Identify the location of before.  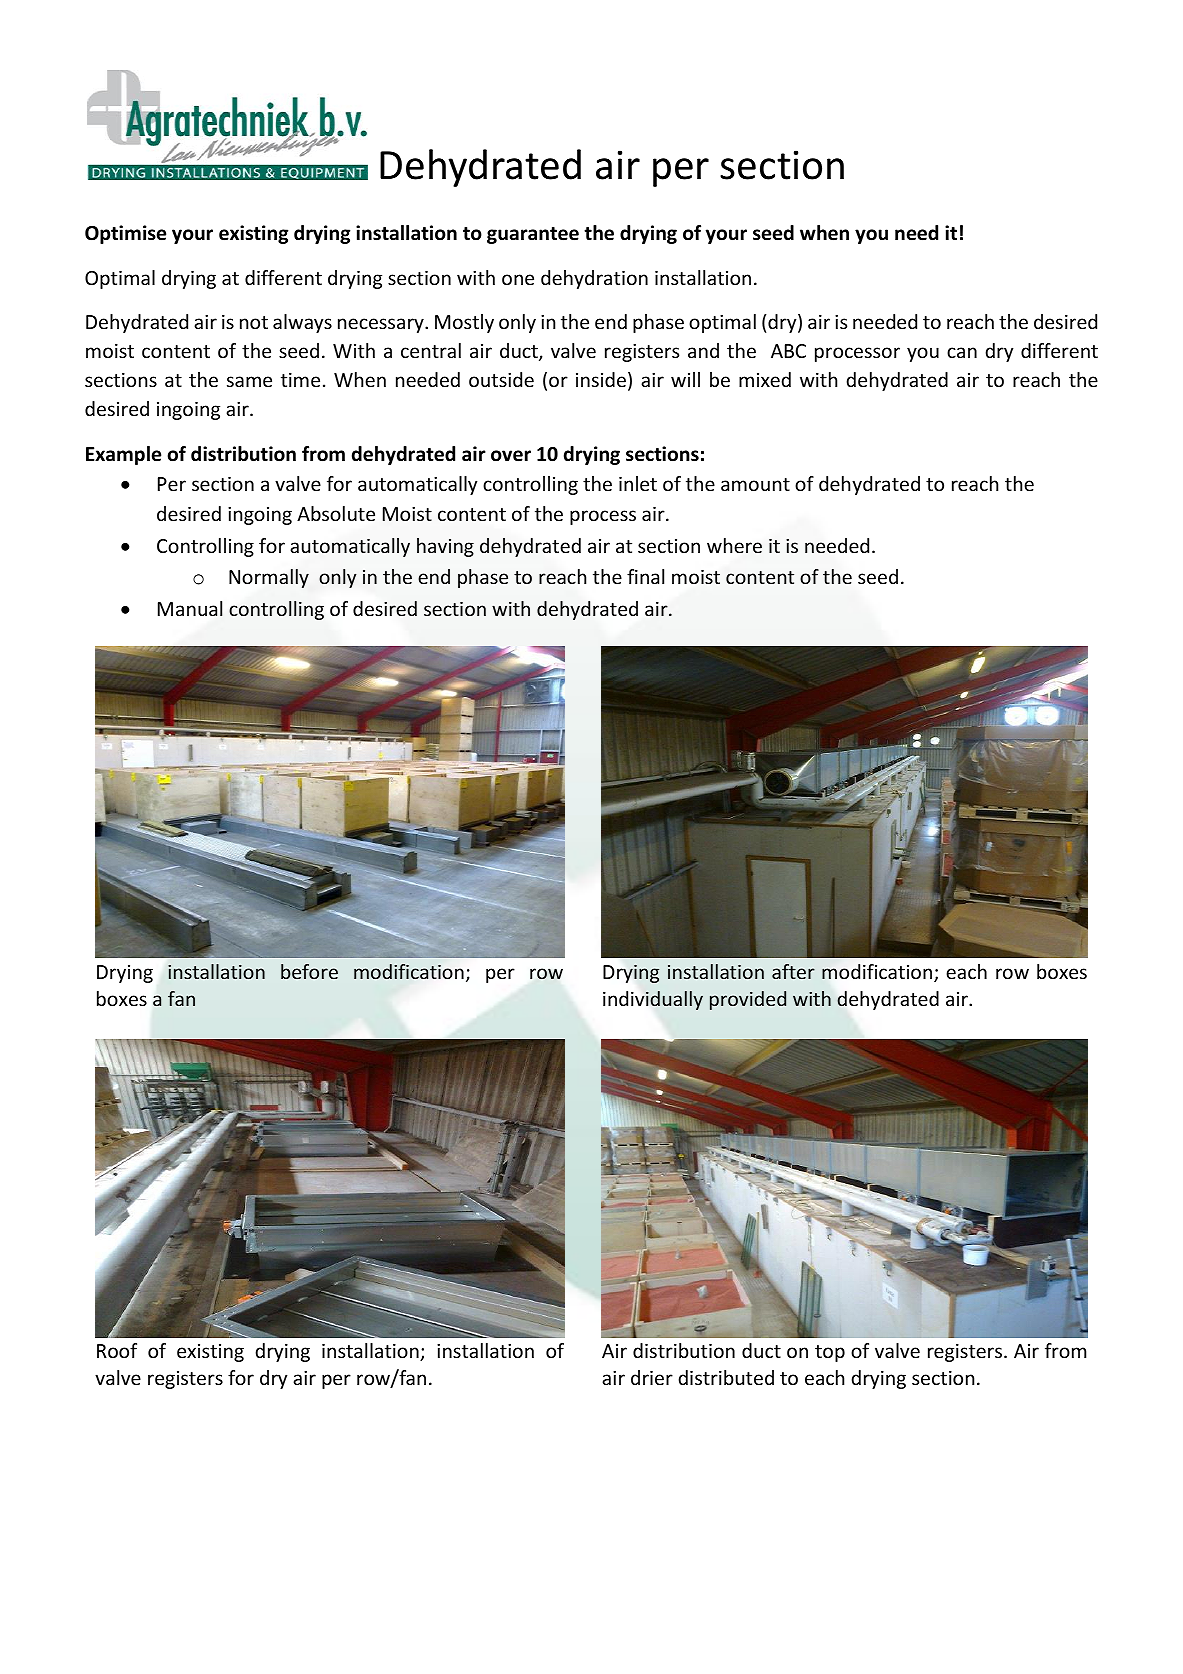
(309, 971).
